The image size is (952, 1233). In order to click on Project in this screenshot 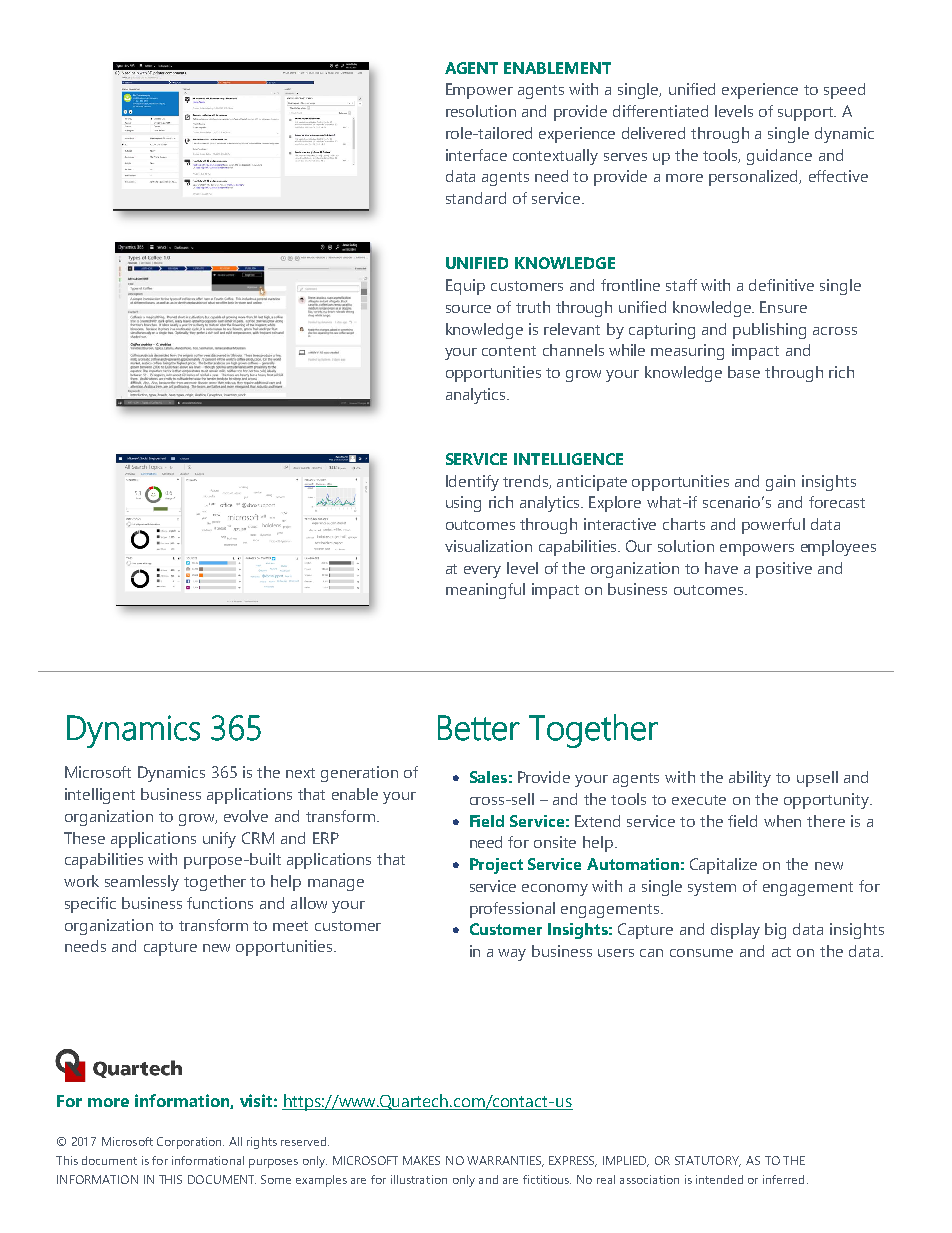, I will do `click(496, 866)`.
